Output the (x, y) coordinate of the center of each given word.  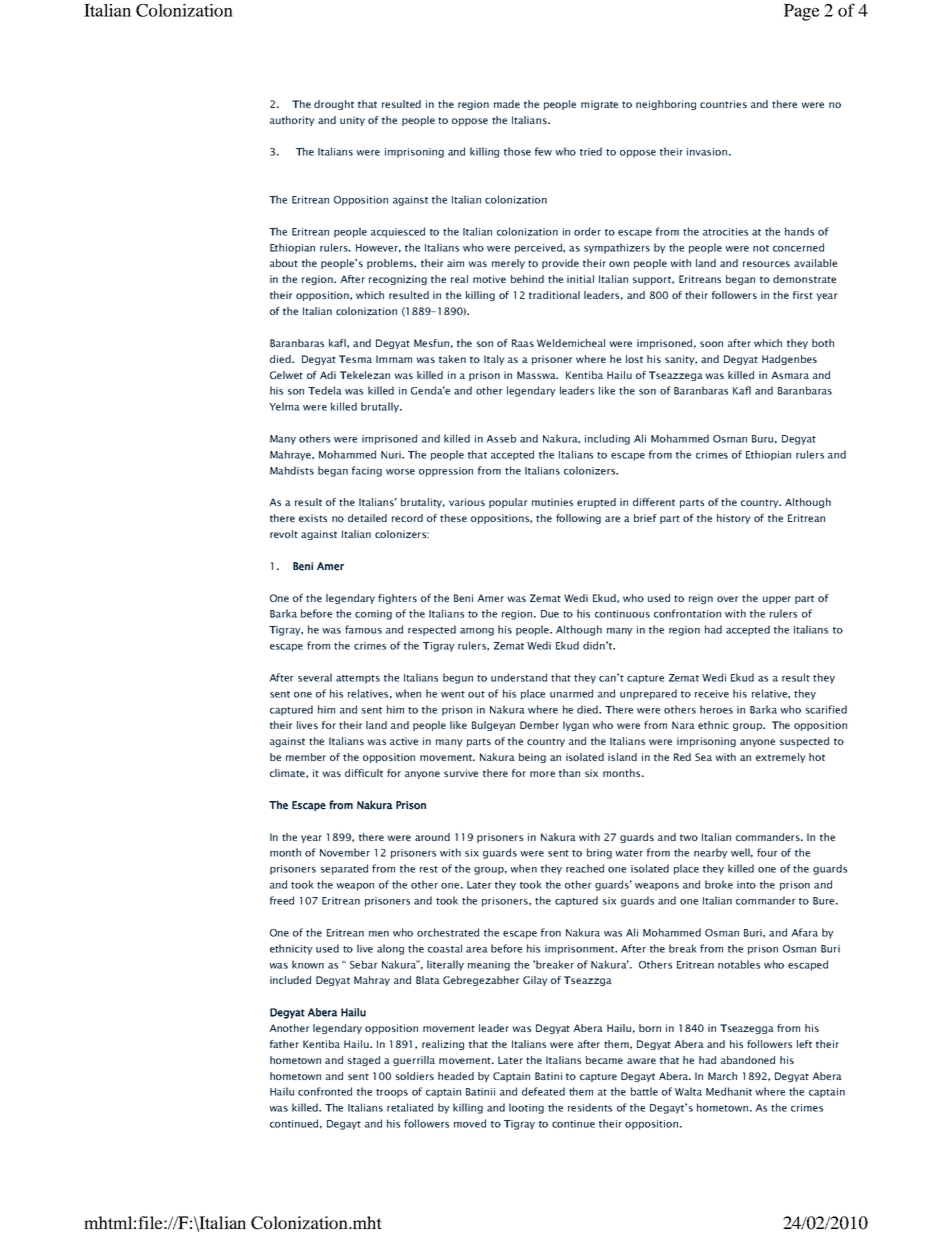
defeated (543, 1091)
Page (802, 12)
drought (334, 105)
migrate (599, 105)
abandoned (748, 1060)
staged (364, 1061)
